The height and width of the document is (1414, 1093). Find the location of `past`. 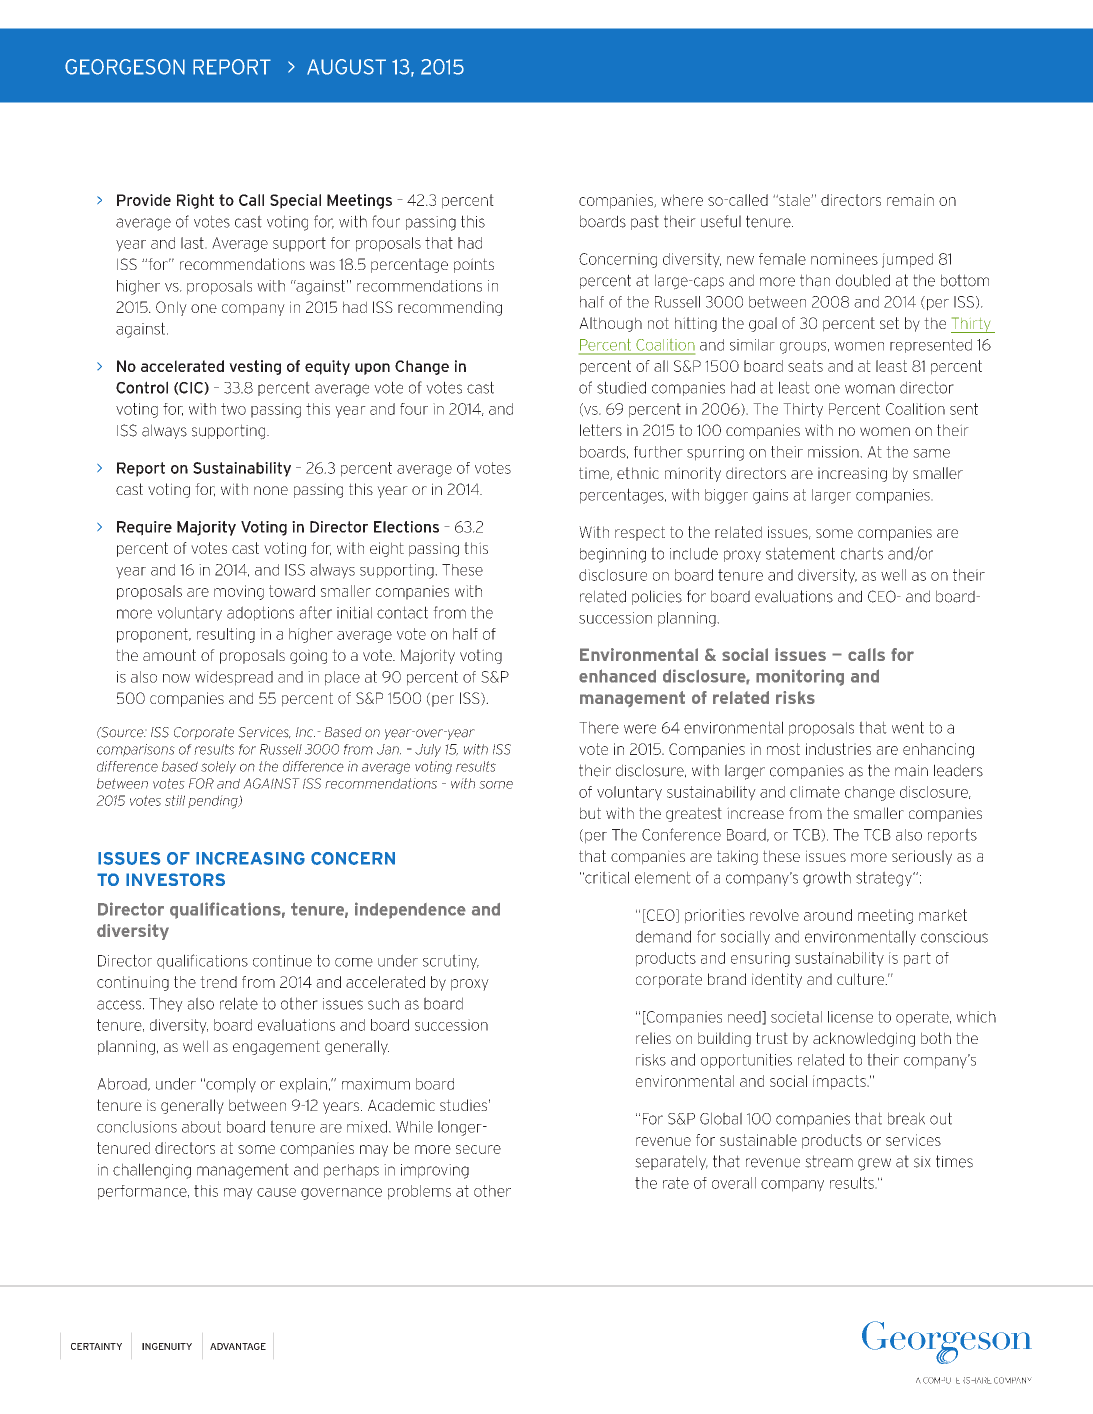

past is located at coordinates (645, 222).
